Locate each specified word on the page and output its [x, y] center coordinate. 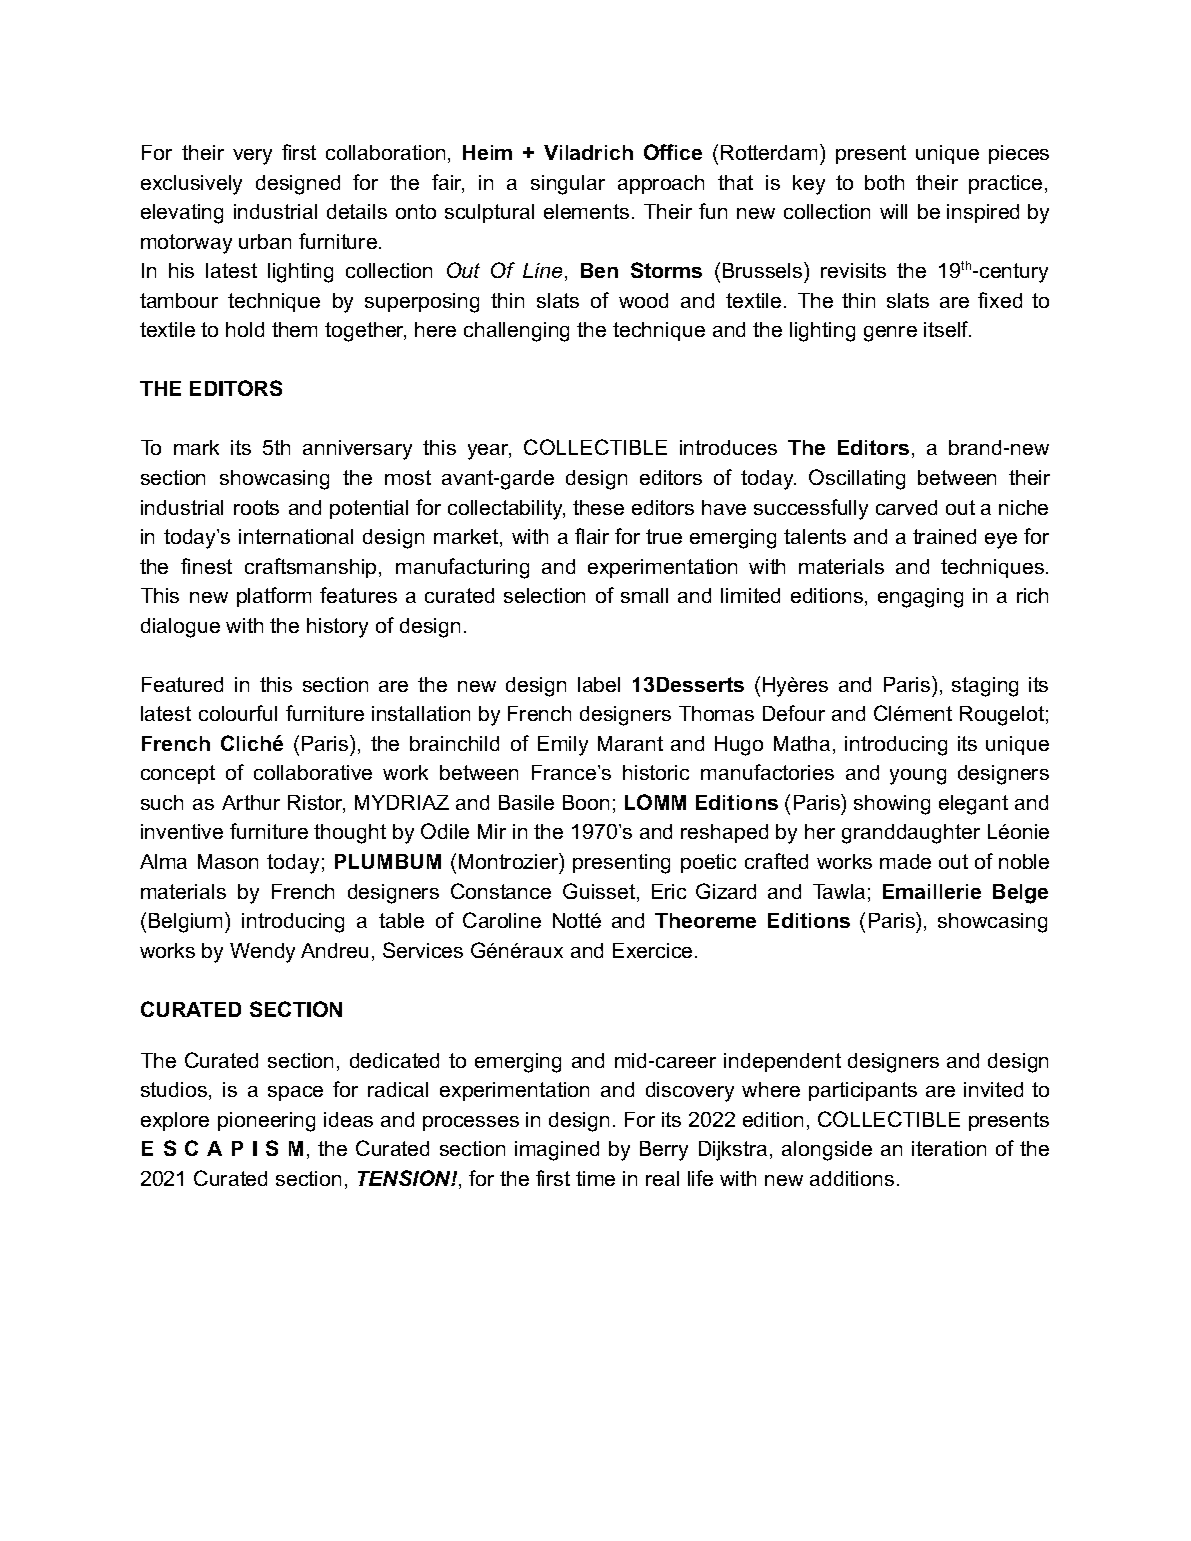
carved [906, 507]
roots [256, 507]
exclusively [191, 185]
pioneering [266, 1122]
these [598, 507]
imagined [557, 1151]
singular [568, 185]
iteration [949, 1148]
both [884, 182]
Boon [586, 802]
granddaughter [911, 834]
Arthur [251, 802]
